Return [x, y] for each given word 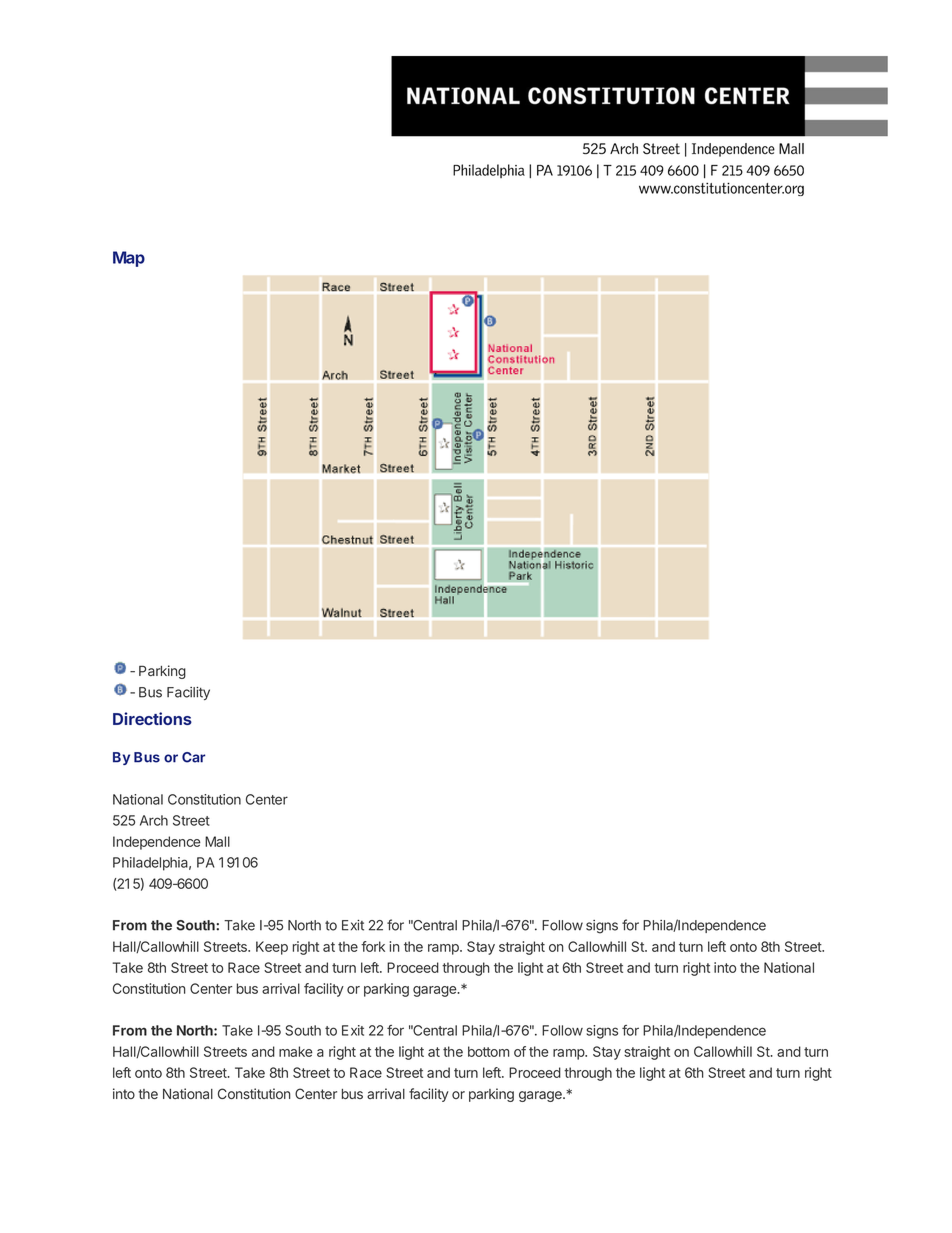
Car [193, 757]
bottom [488, 1051]
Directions [152, 718]
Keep [272, 948]
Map [129, 259]
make [296, 1051]
